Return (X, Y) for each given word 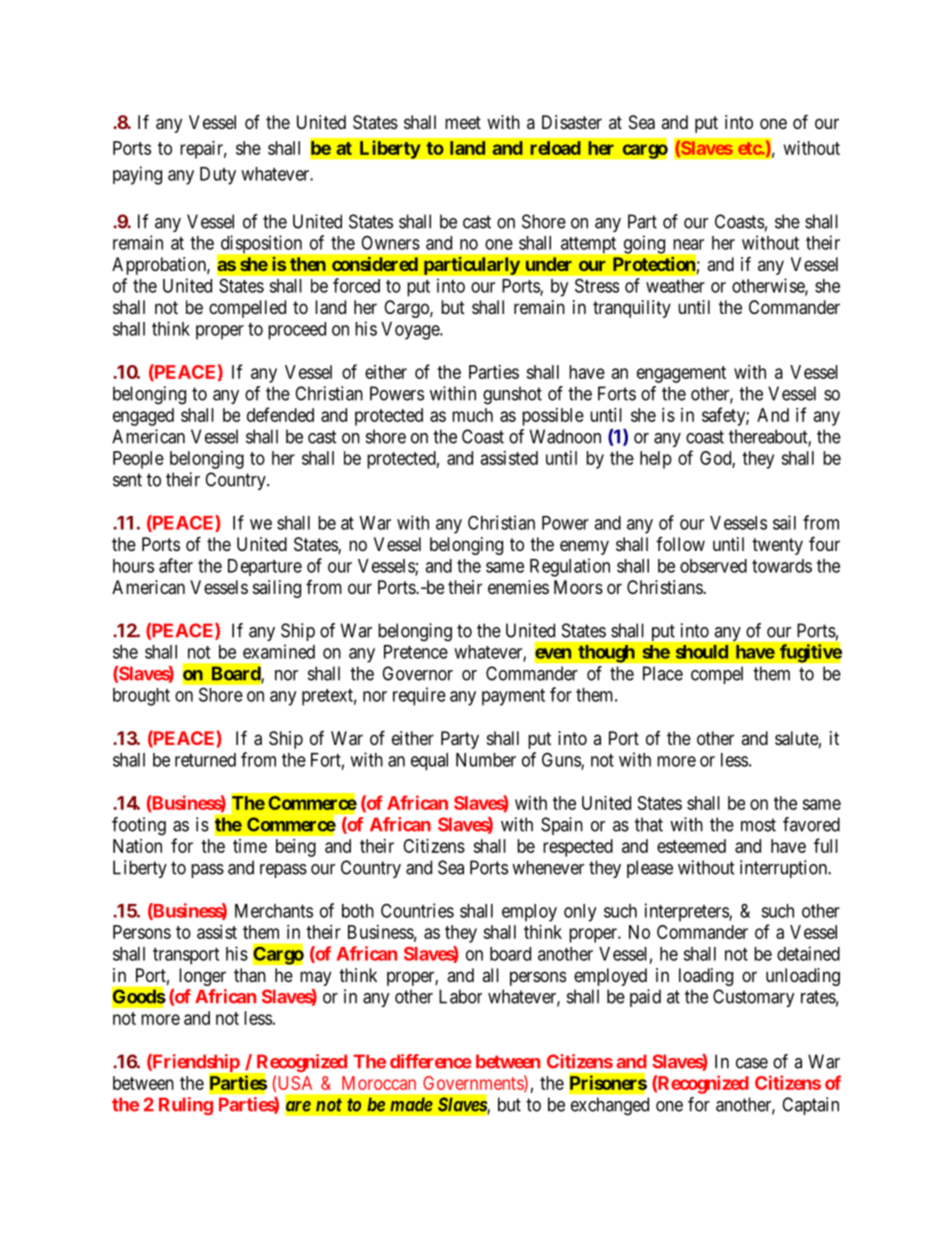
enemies (518, 587)
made (411, 1104)
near (688, 244)
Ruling (186, 1106)
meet (463, 122)
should (702, 652)
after (176, 565)
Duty (218, 176)
